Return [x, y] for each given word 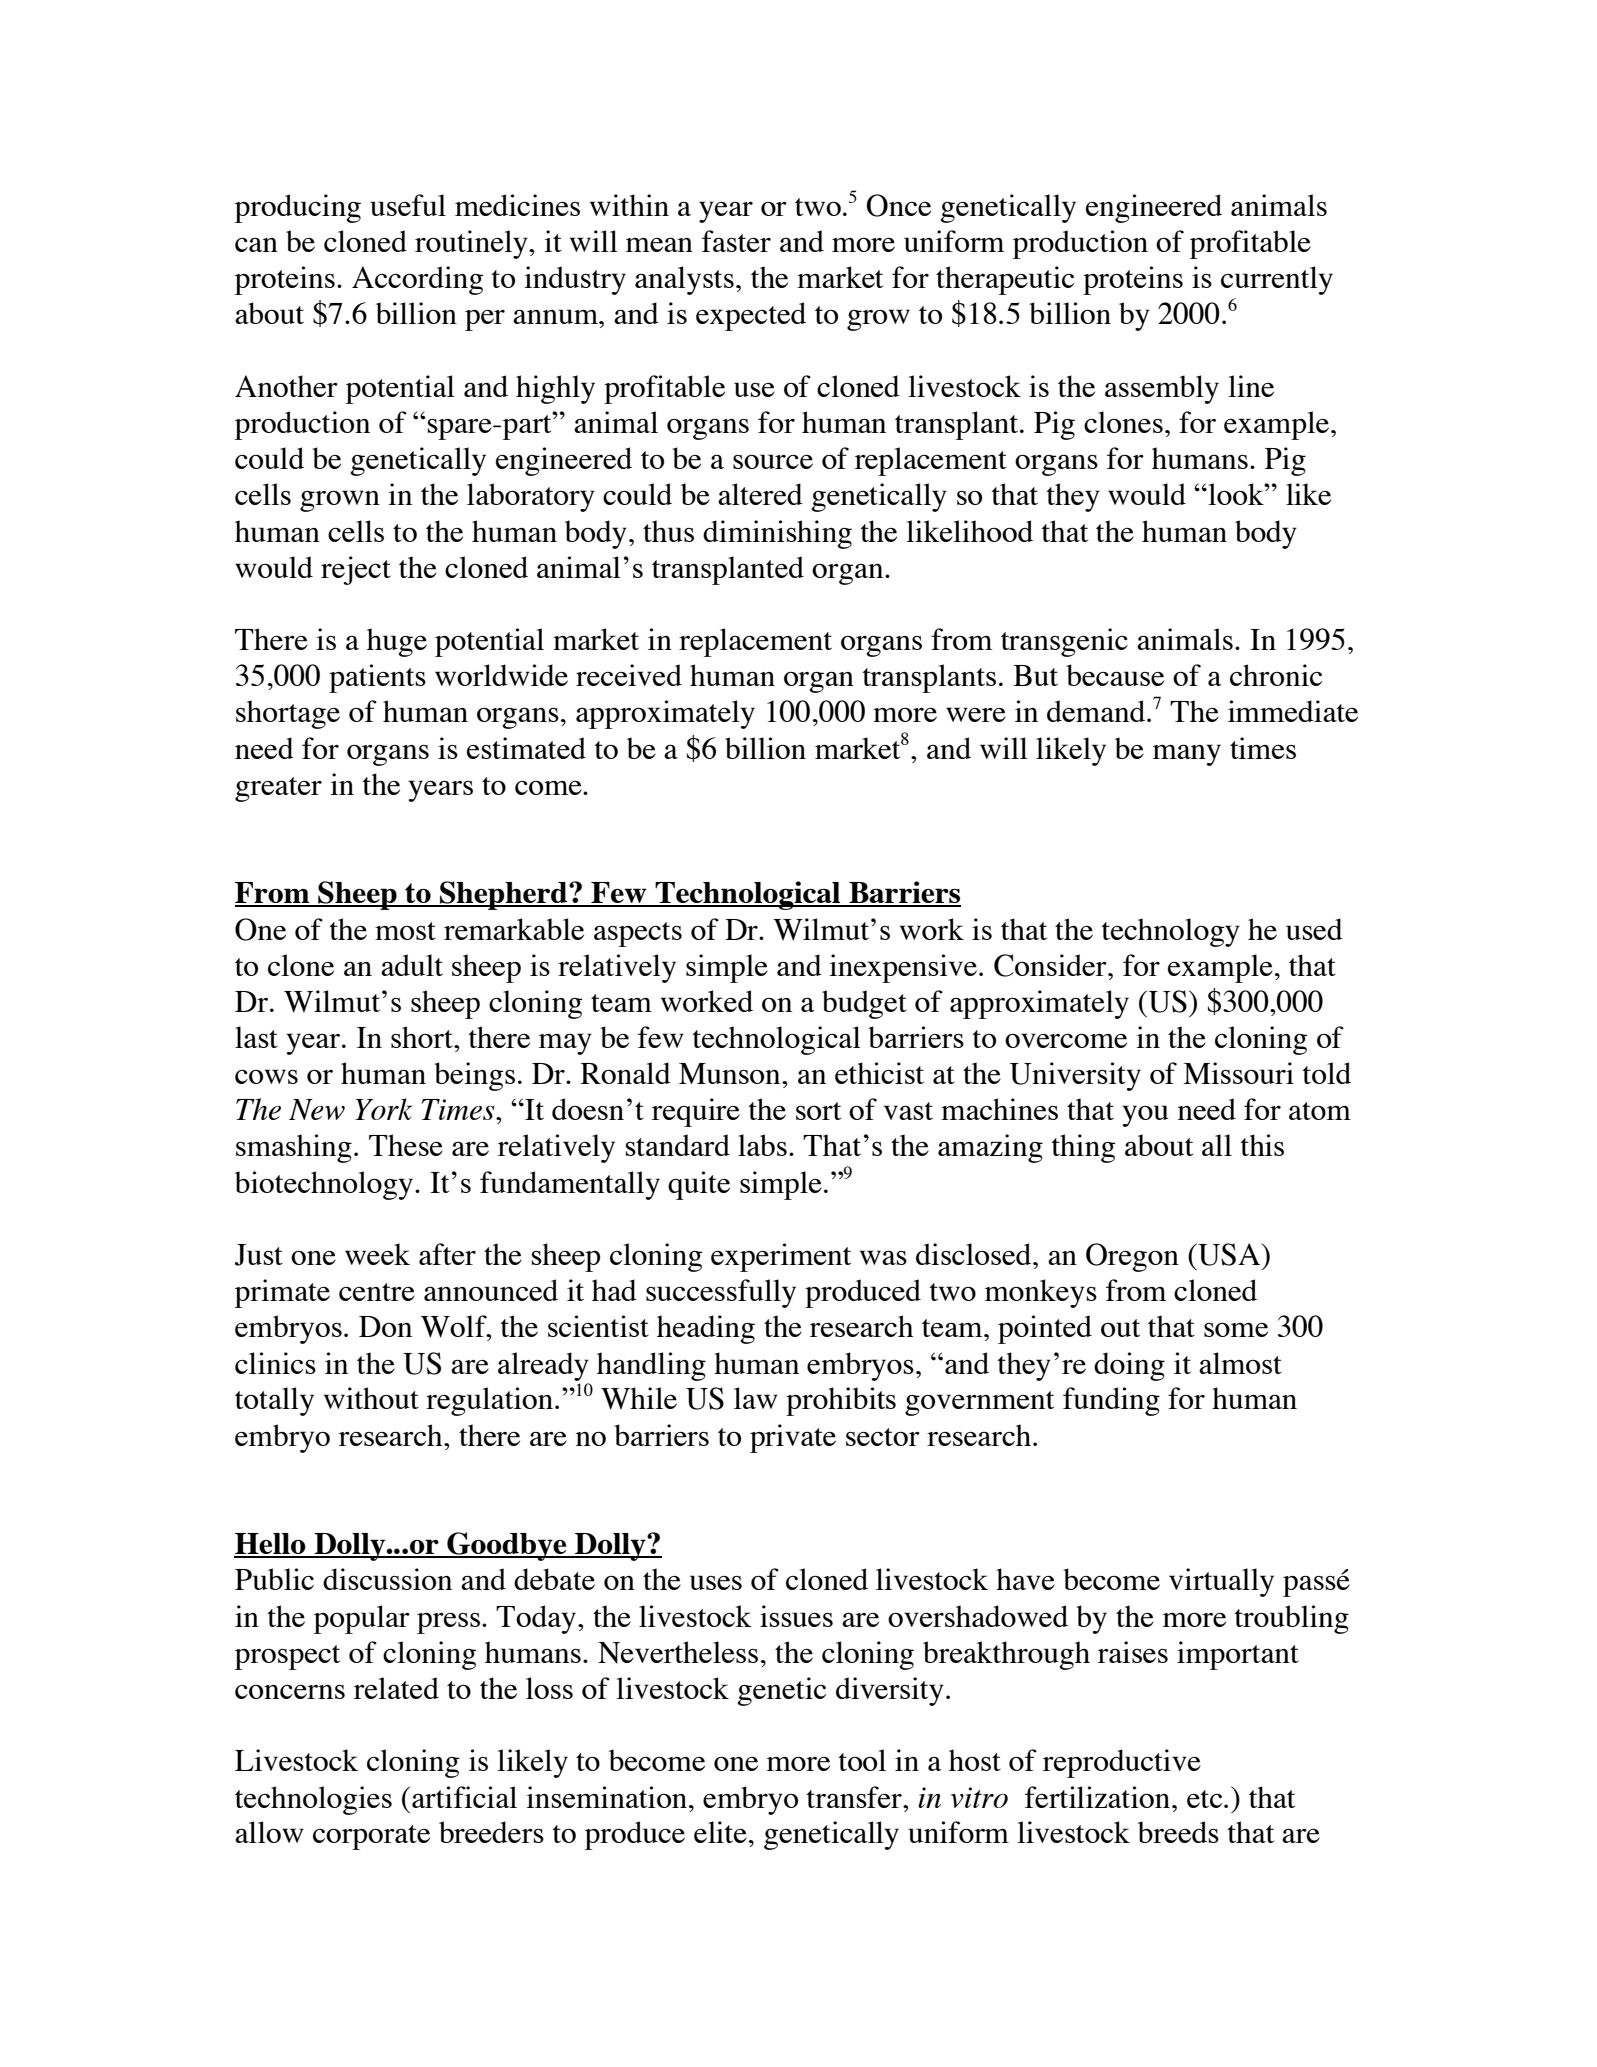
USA [1229, 1254]
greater [278, 789]
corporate [371, 1837]
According [417, 280]
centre [377, 1292]
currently [1277, 280]
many [1187, 755]
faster [736, 241]
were [976, 714]
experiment [781, 1257]
